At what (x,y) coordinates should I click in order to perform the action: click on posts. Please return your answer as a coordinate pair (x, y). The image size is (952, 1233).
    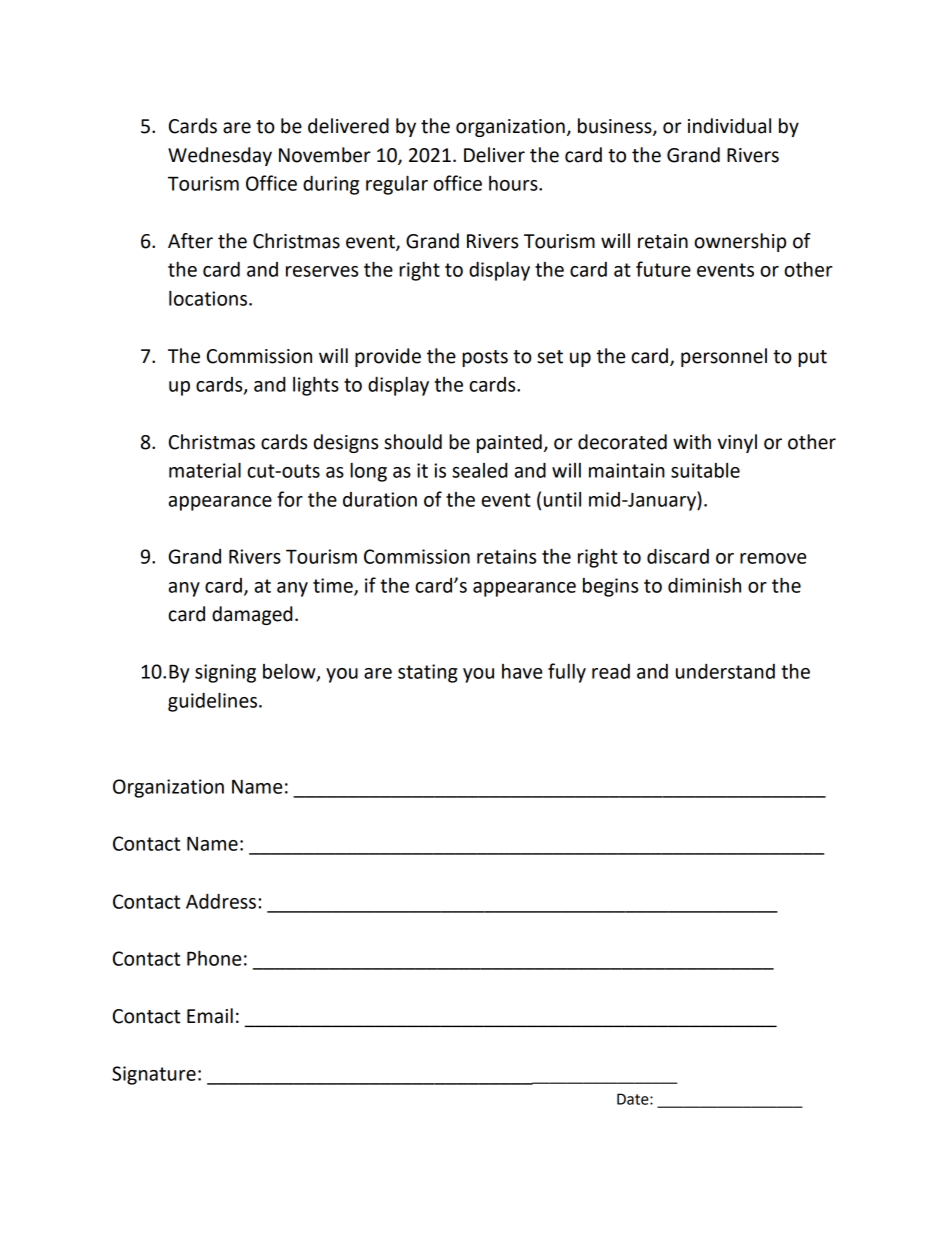
    Looking at the image, I should click on (485, 358).
